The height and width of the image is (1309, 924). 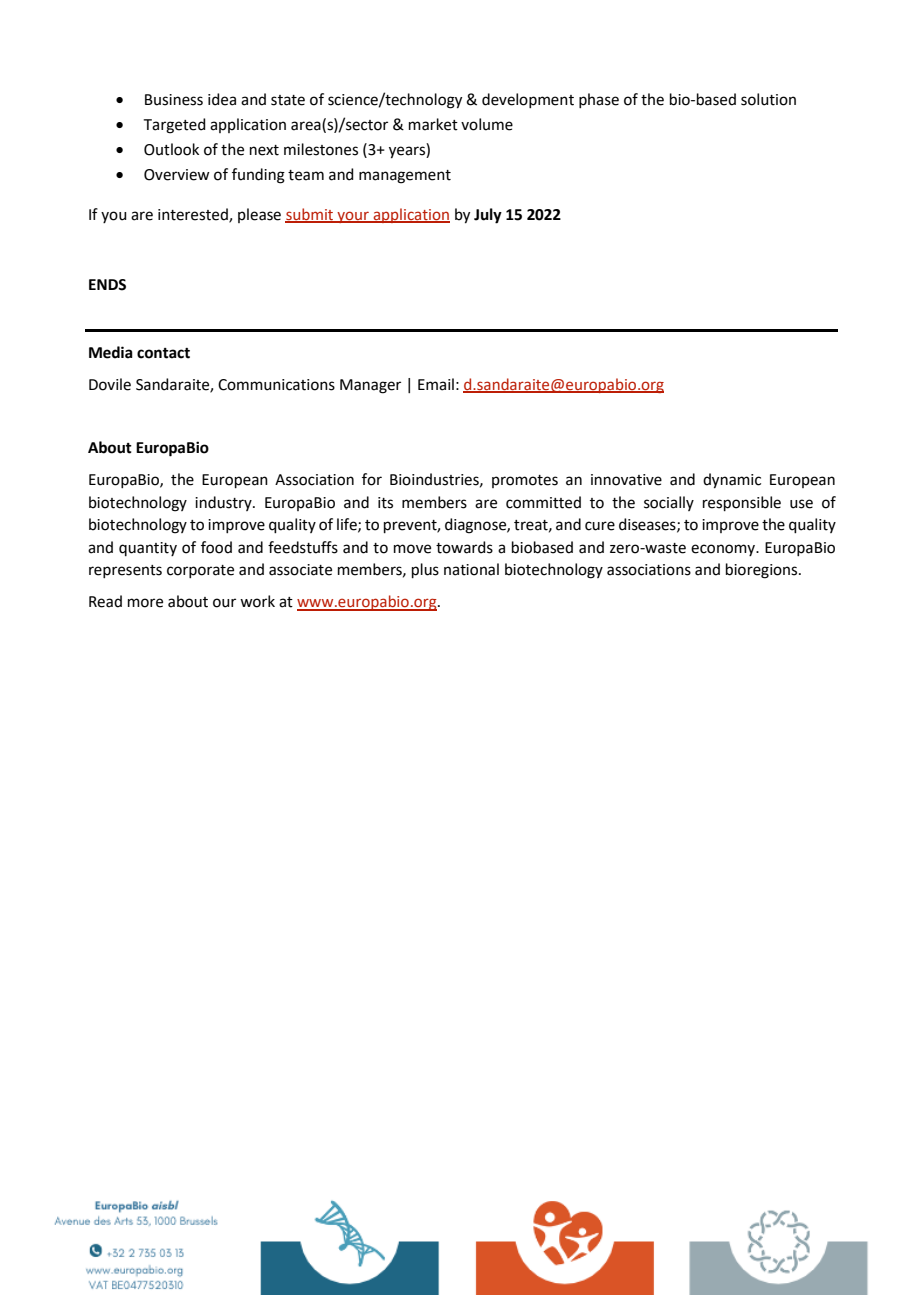 What do you see at coordinates (768, 99) in the image?
I see `solution` at bounding box center [768, 99].
